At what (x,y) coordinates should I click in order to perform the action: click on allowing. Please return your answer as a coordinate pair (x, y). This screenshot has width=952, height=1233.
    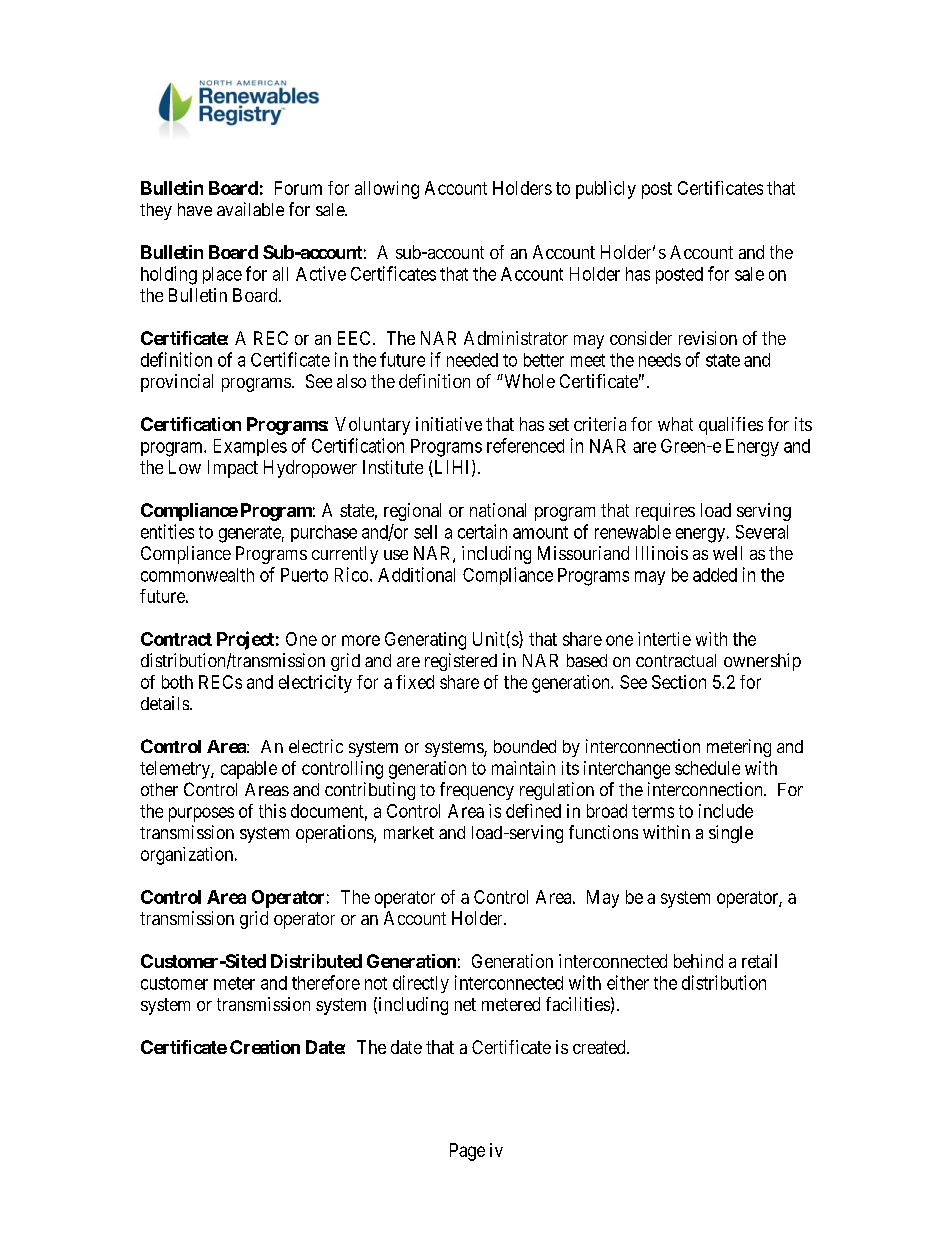
    Looking at the image, I should click on (387, 190).
